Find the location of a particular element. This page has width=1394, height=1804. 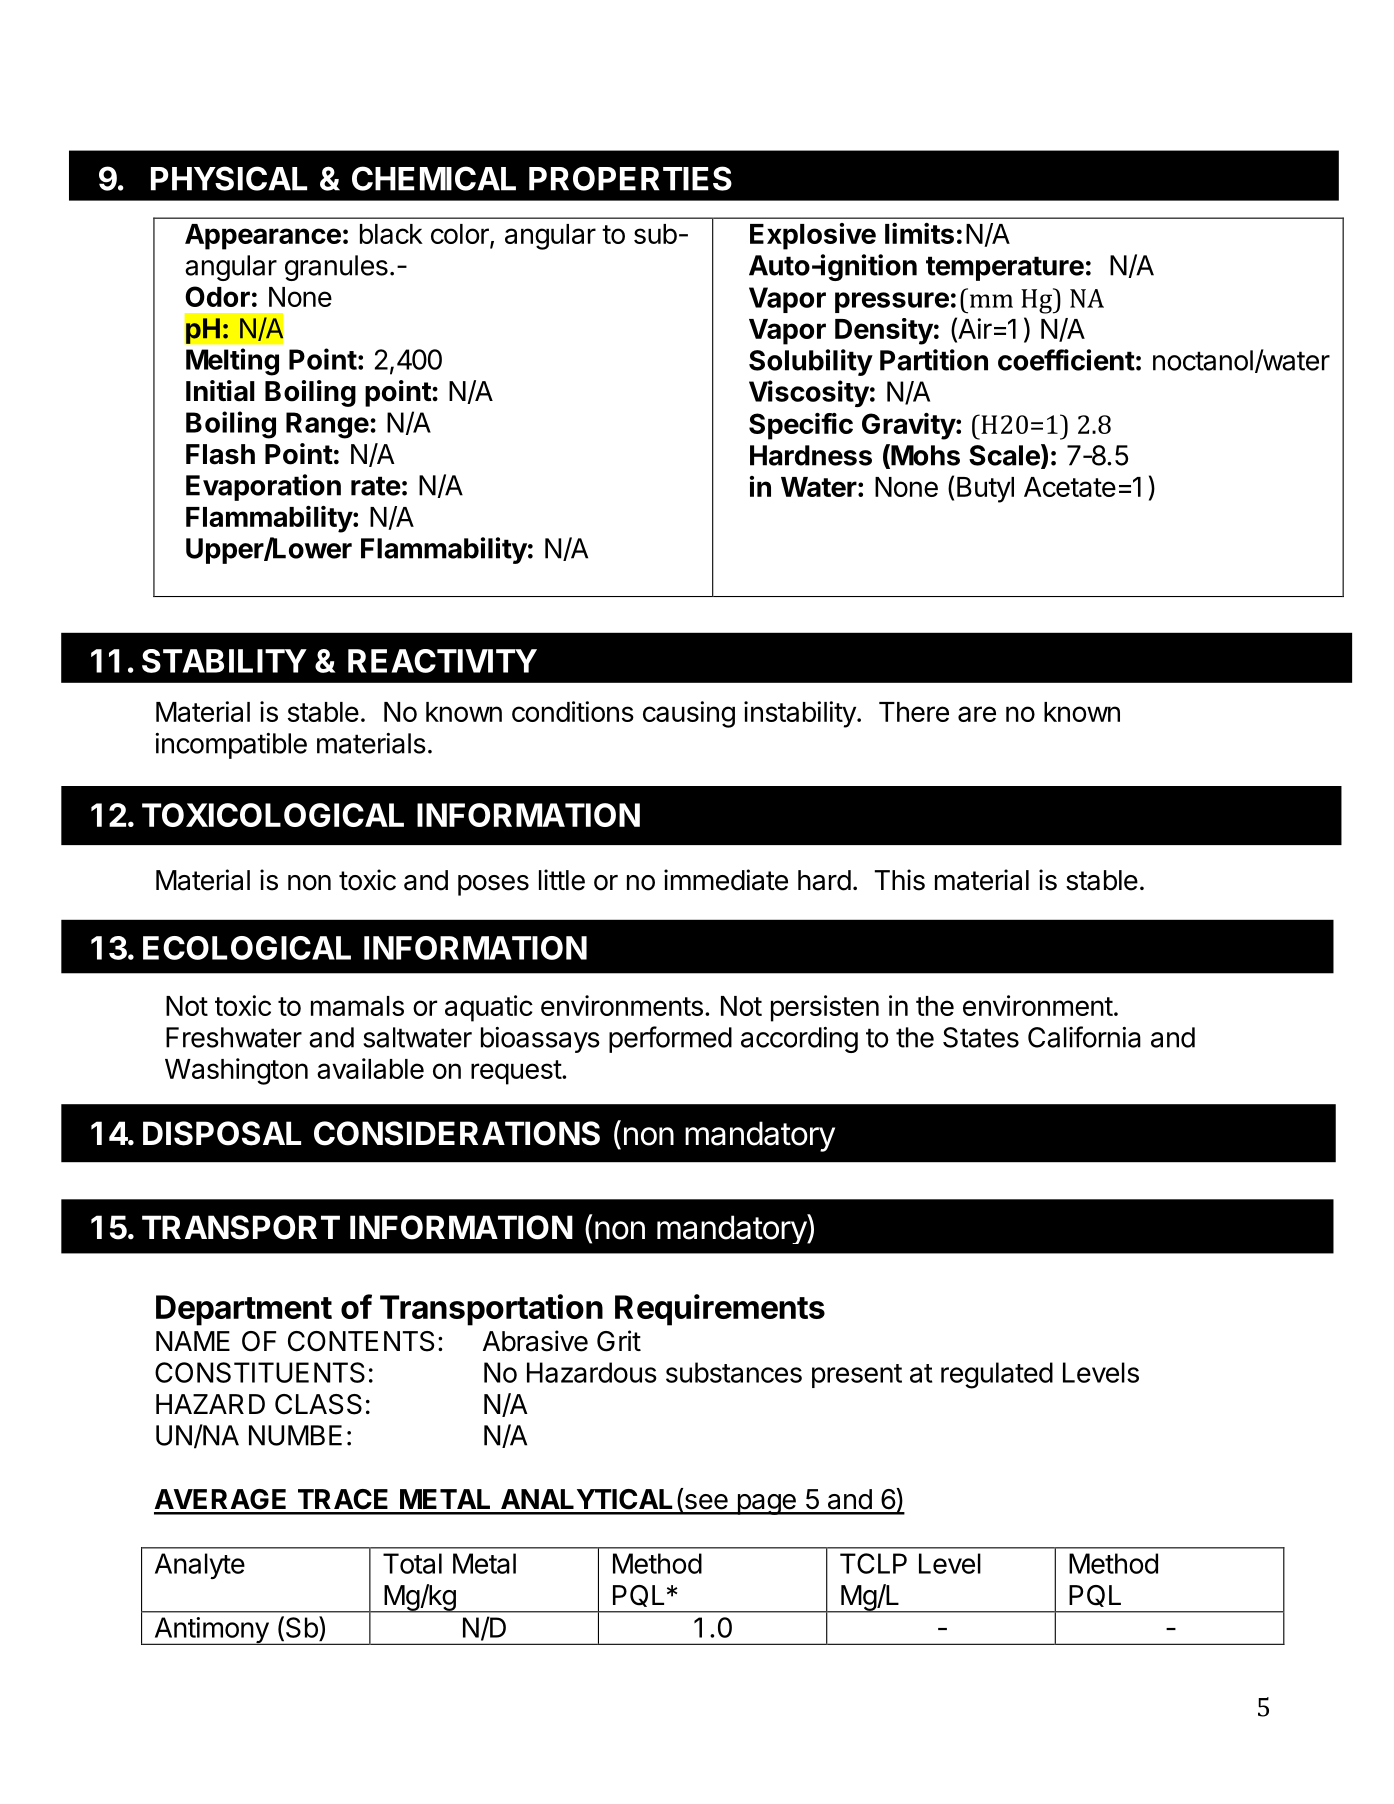

Butyl is located at coordinates (985, 490).
